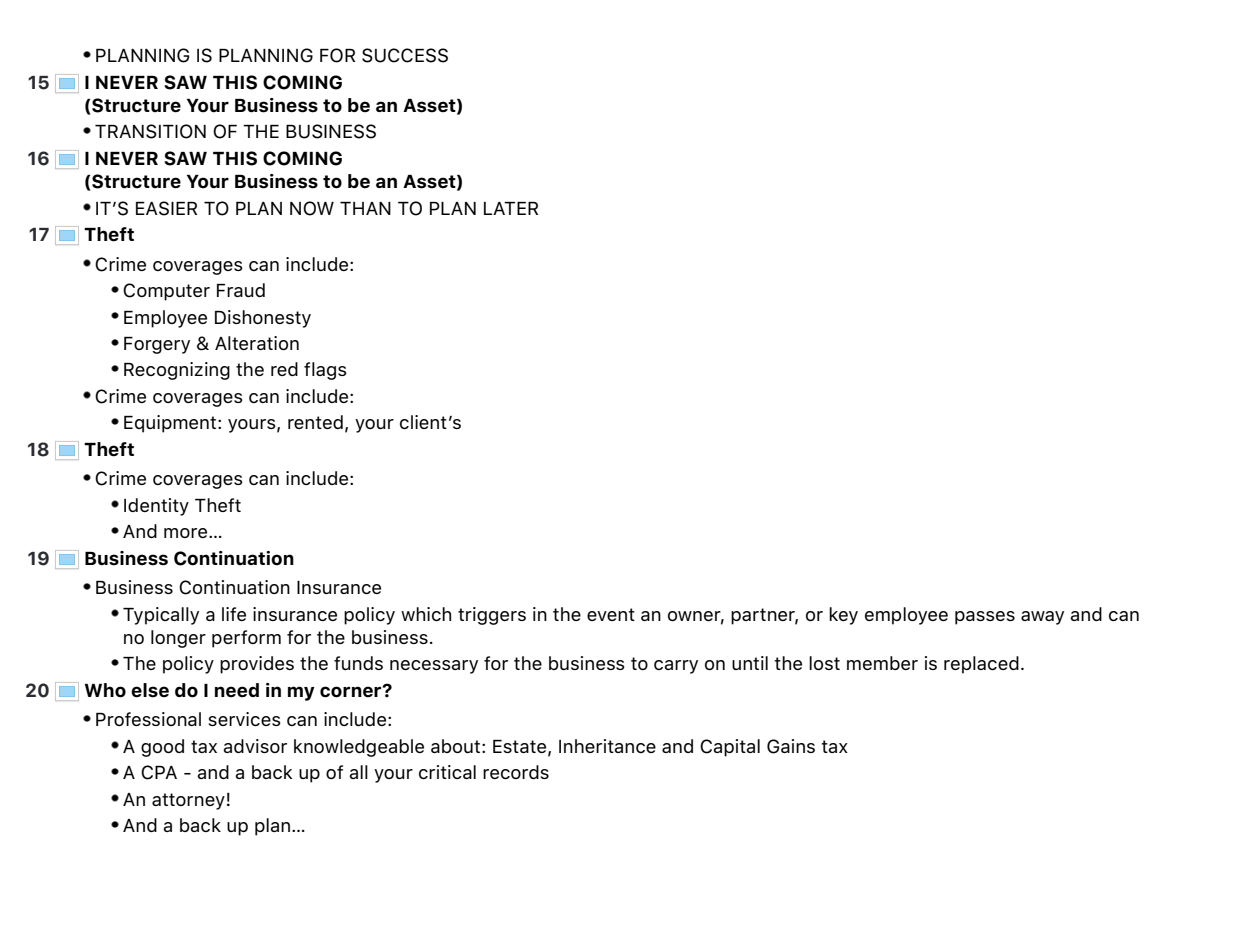 The height and width of the screenshot is (952, 1233). I want to click on records, so click(516, 772).
